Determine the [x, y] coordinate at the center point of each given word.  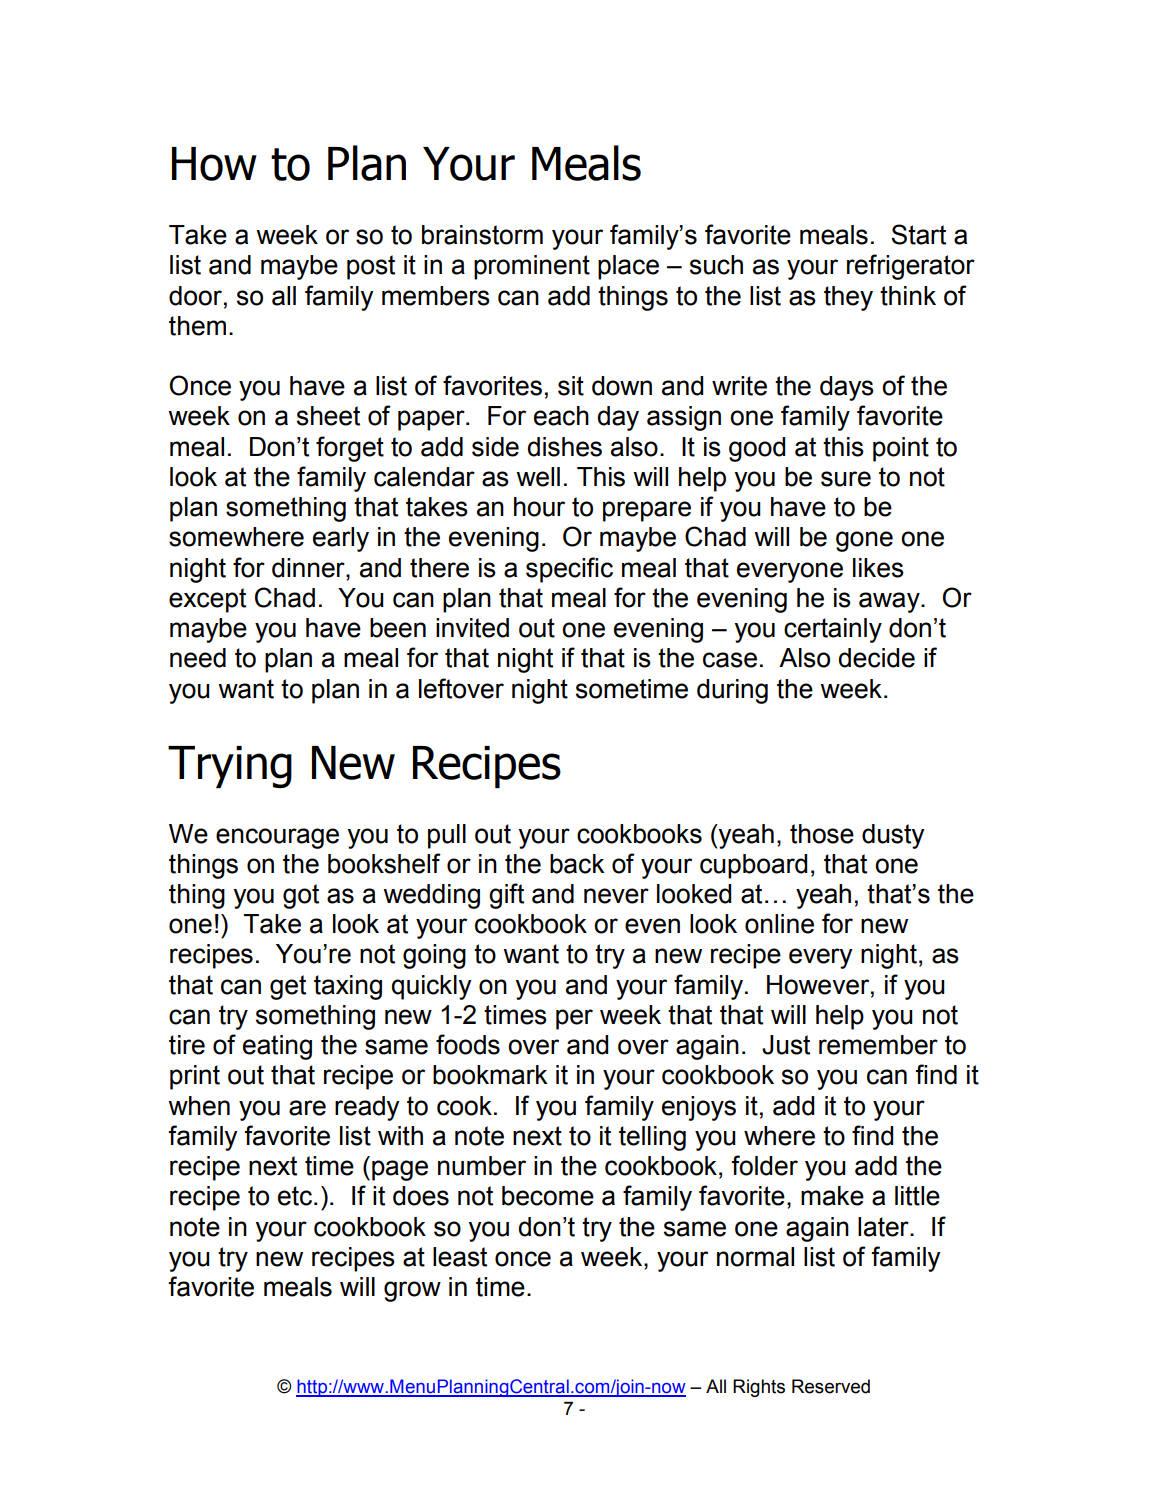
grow [412, 1291]
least [460, 1257]
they [848, 298]
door [195, 296]
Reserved [831, 1386]
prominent [532, 267]
